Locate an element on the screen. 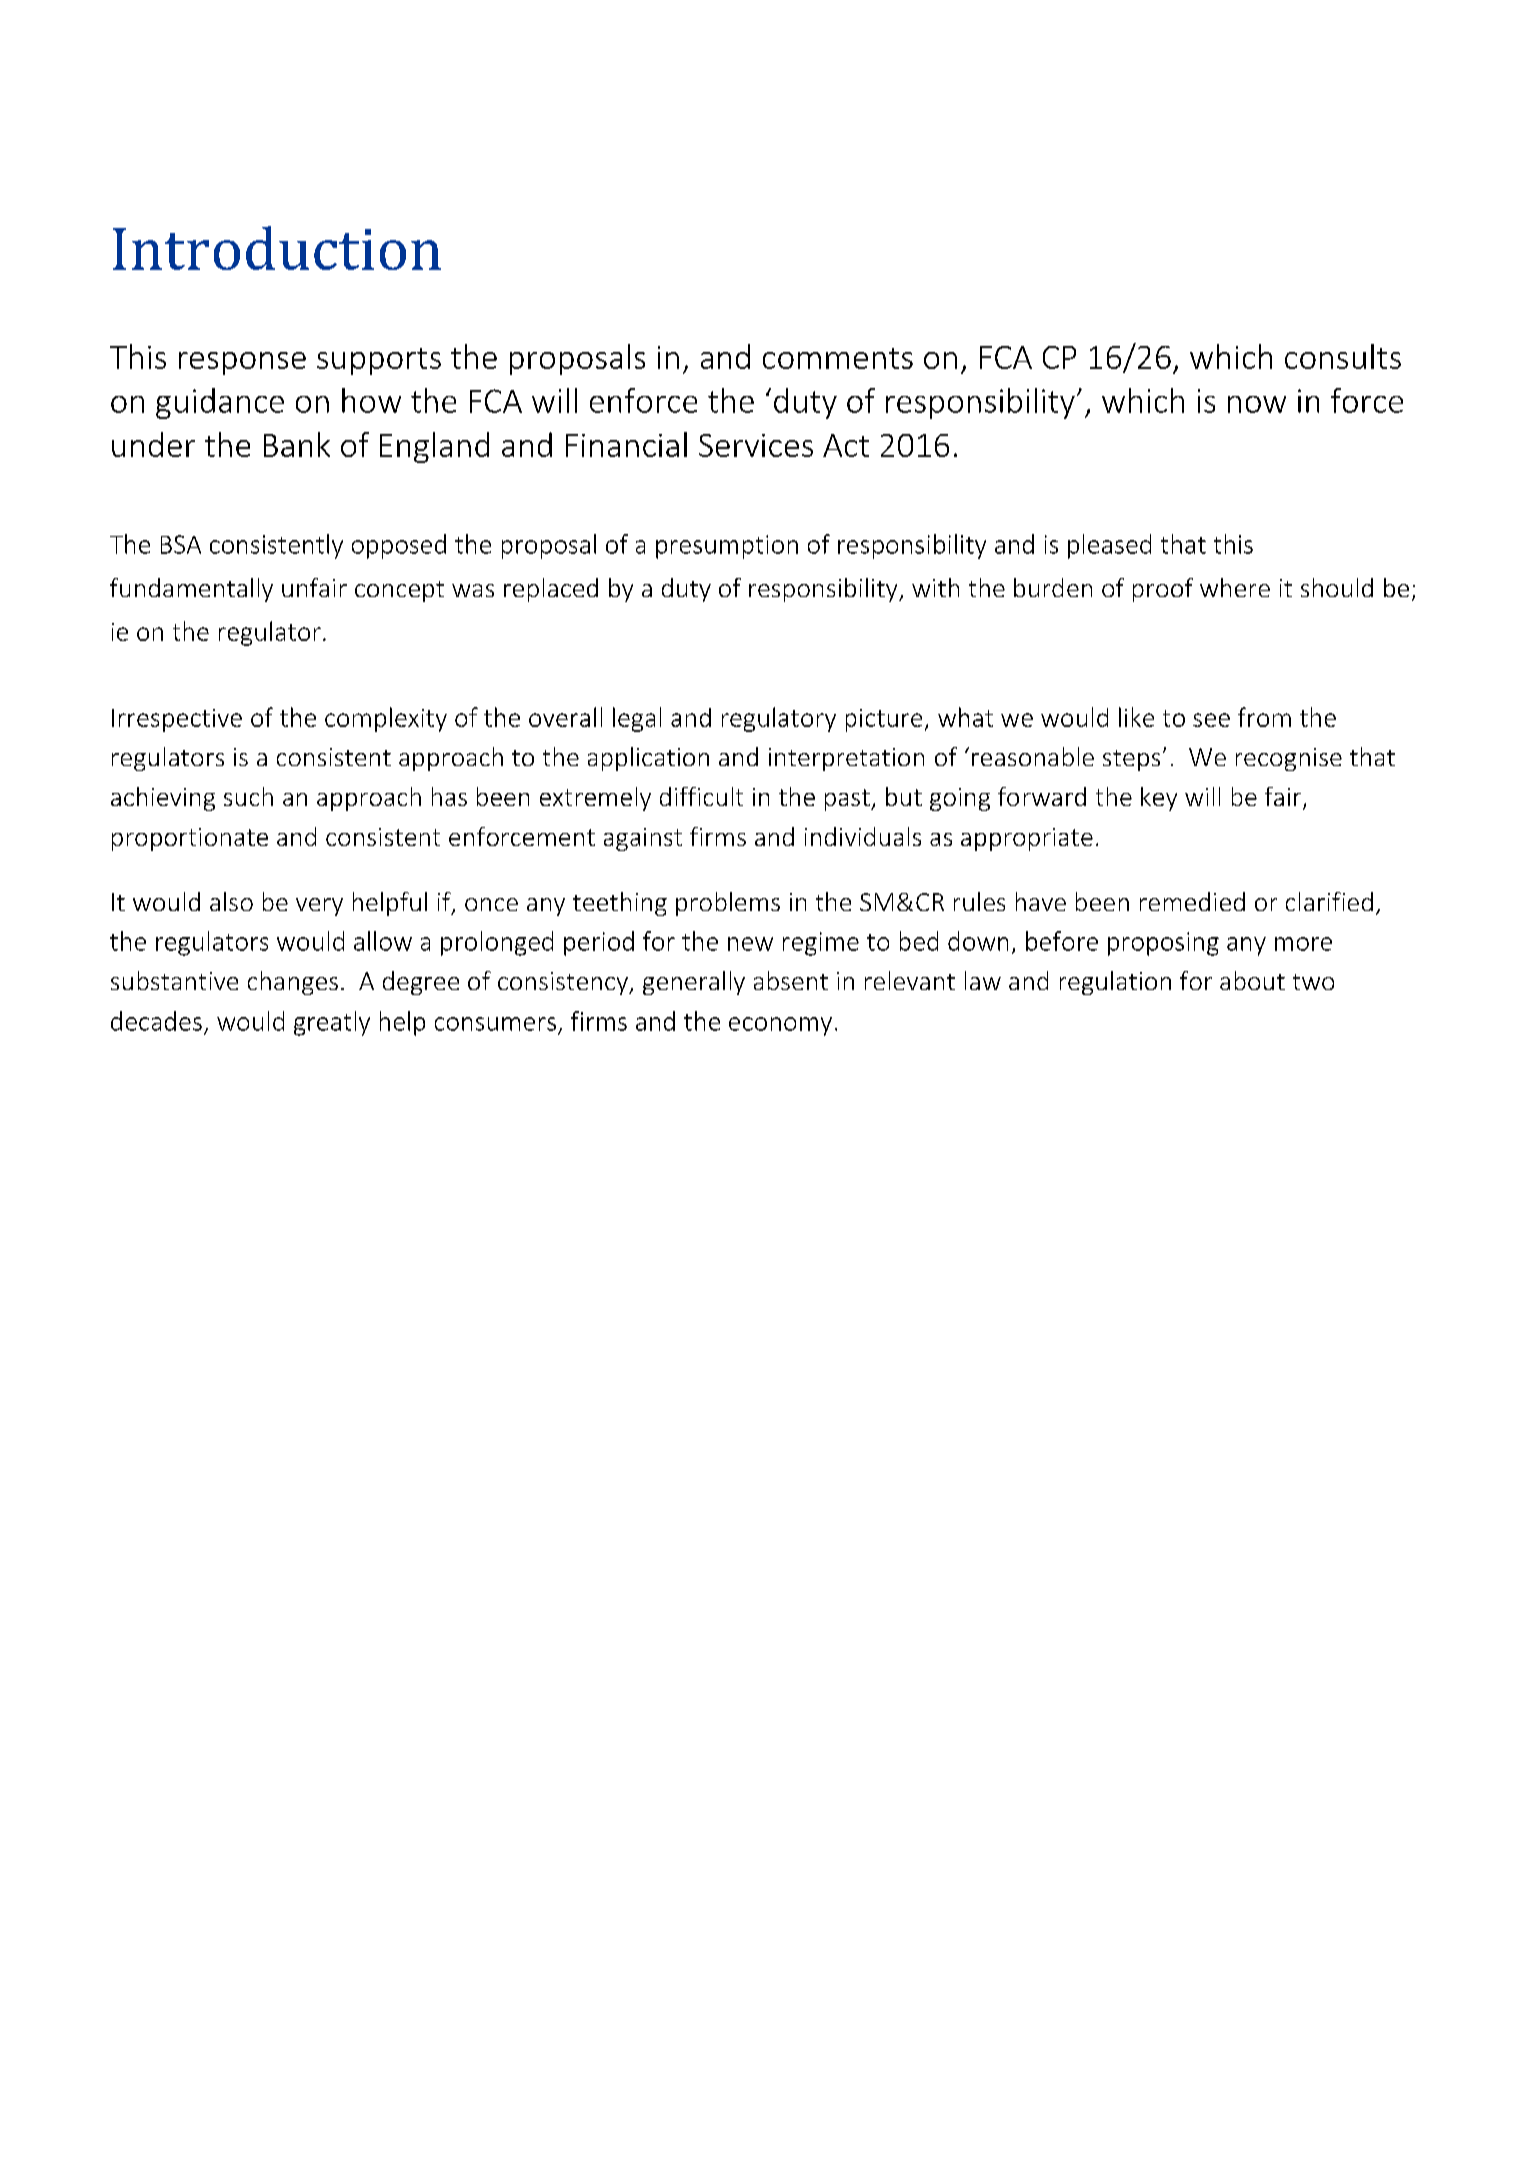 The height and width of the screenshot is (2163, 1529). proof is located at coordinates (1163, 590).
